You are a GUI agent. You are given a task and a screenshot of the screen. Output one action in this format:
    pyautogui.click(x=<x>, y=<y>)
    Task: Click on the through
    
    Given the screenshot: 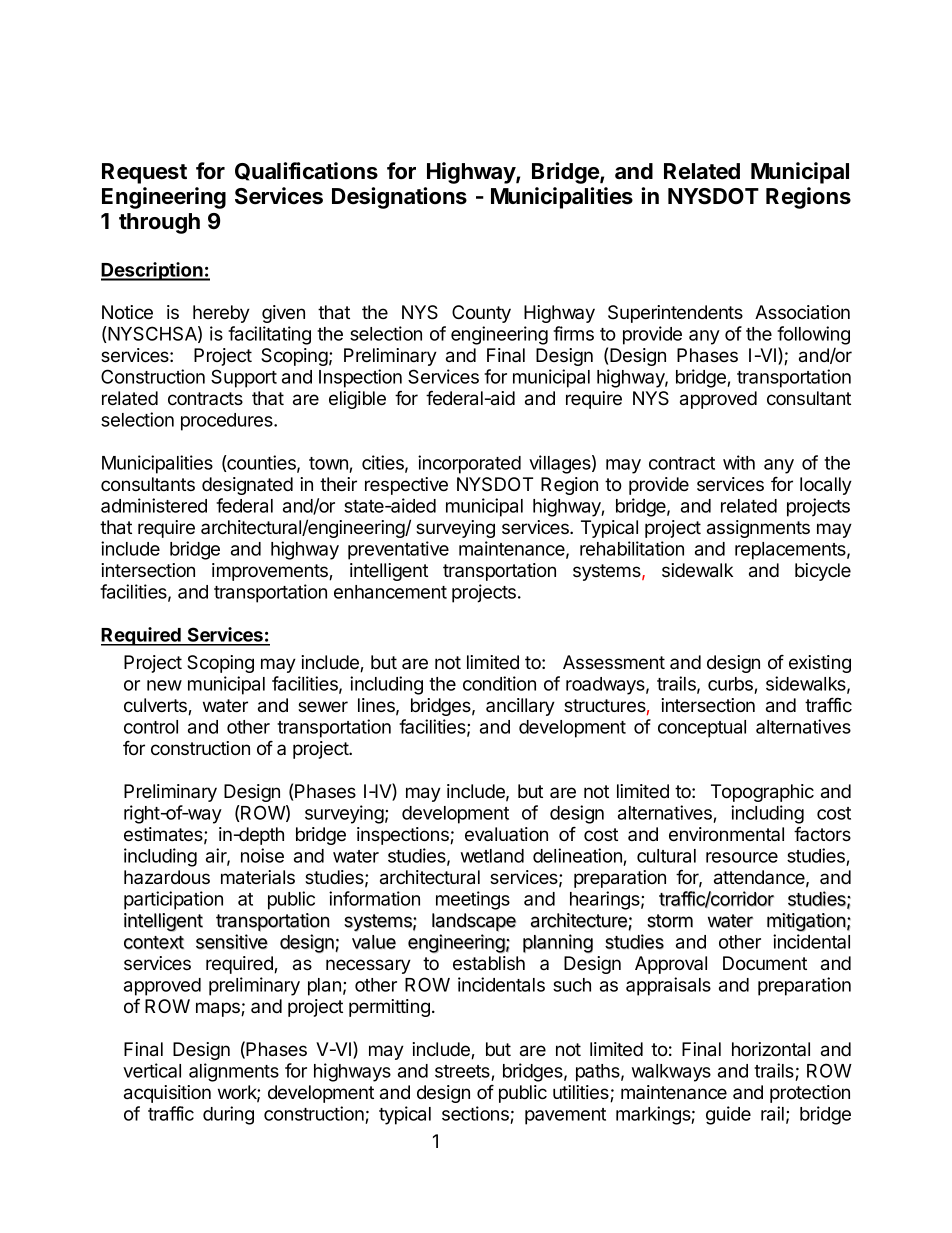 What is the action you would take?
    pyautogui.click(x=159, y=223)
